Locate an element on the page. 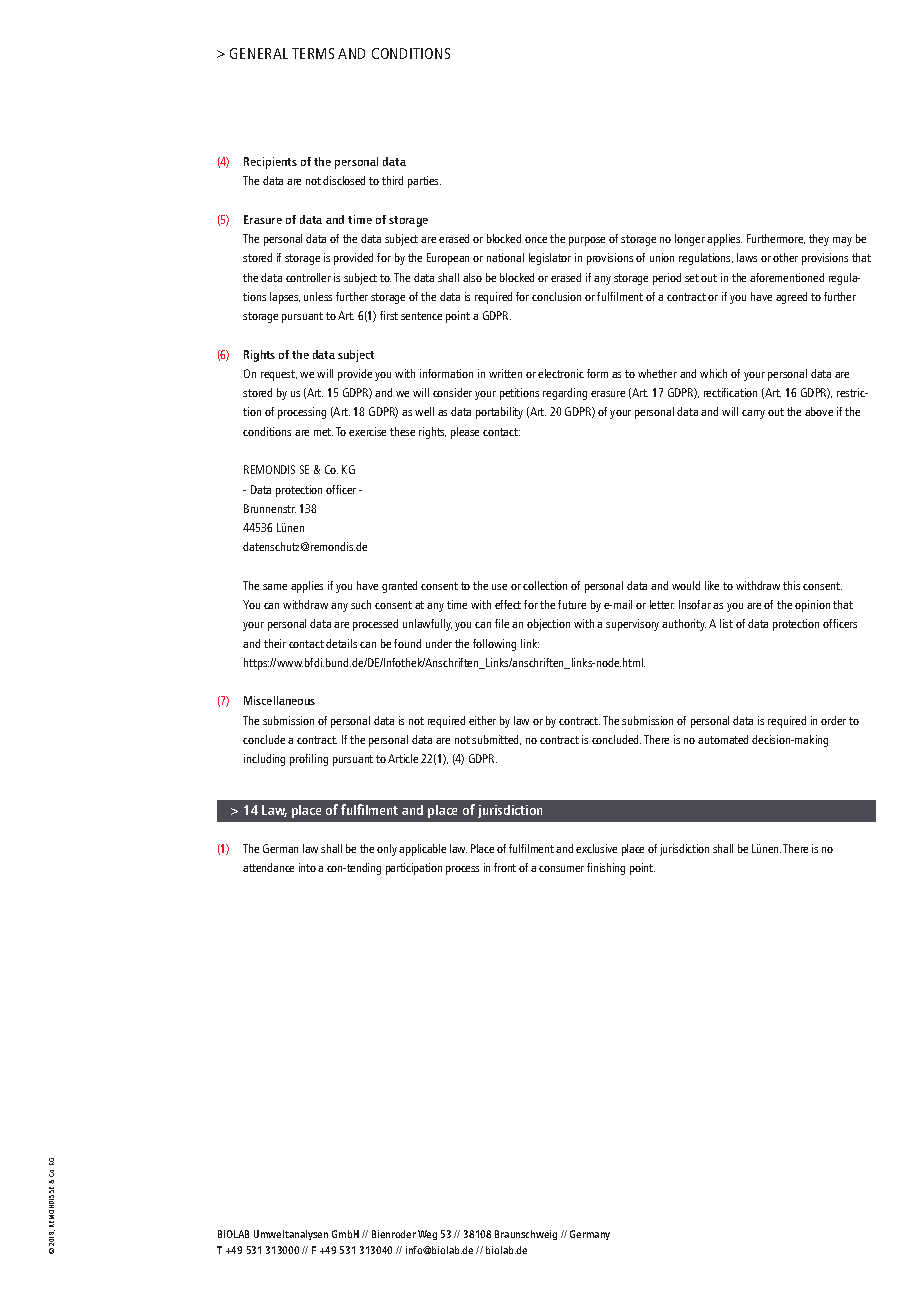 The width and height of the page is (924, 1308). TERMS is located at coordinates (313, 53).
